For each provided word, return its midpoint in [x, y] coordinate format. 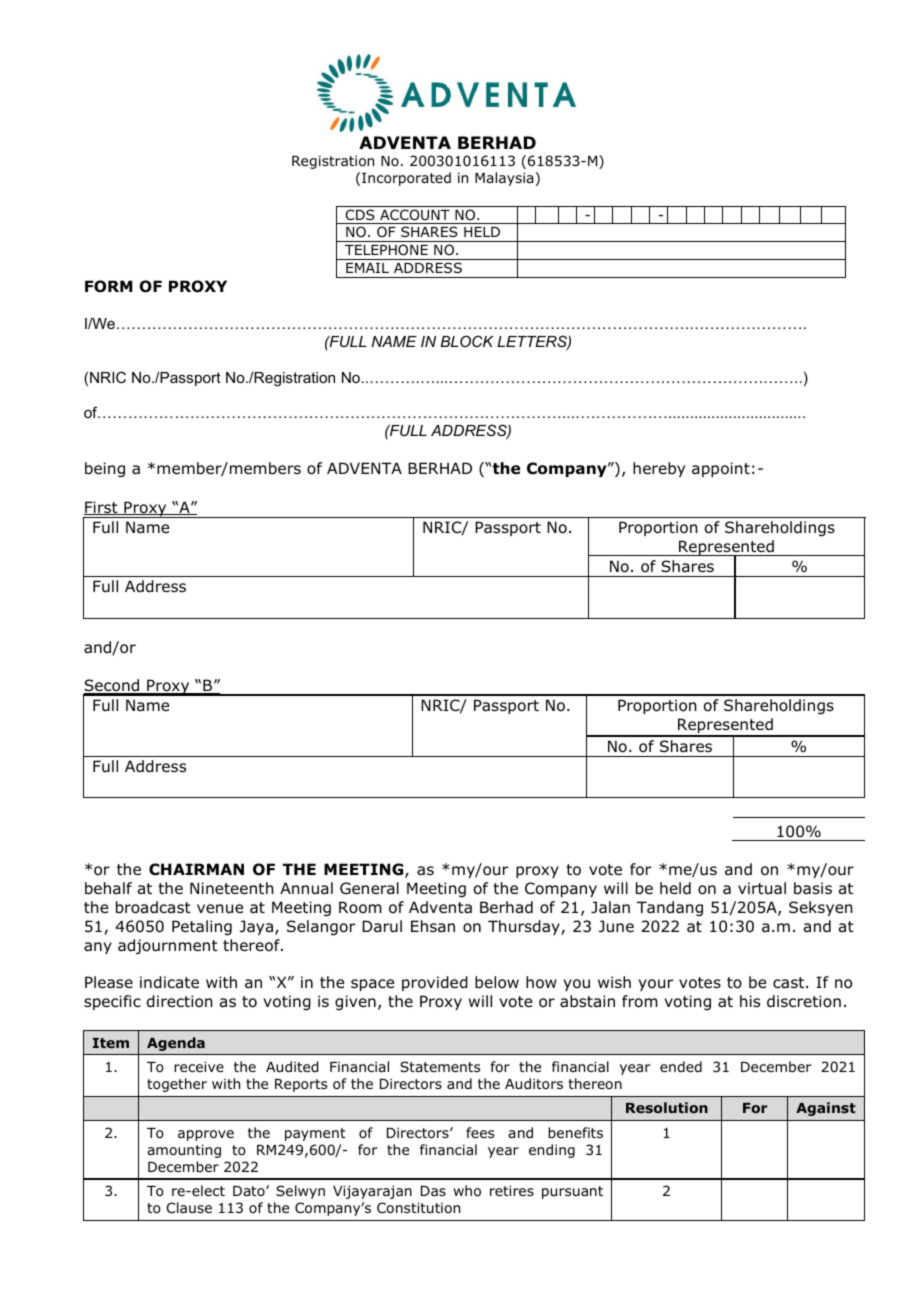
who [467, 1191]
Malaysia [504, 179]
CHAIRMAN [196, 869]
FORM [109, 286]
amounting [184, 1151]
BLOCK [466, 341]
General [369, 888]
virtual [762, 888]
